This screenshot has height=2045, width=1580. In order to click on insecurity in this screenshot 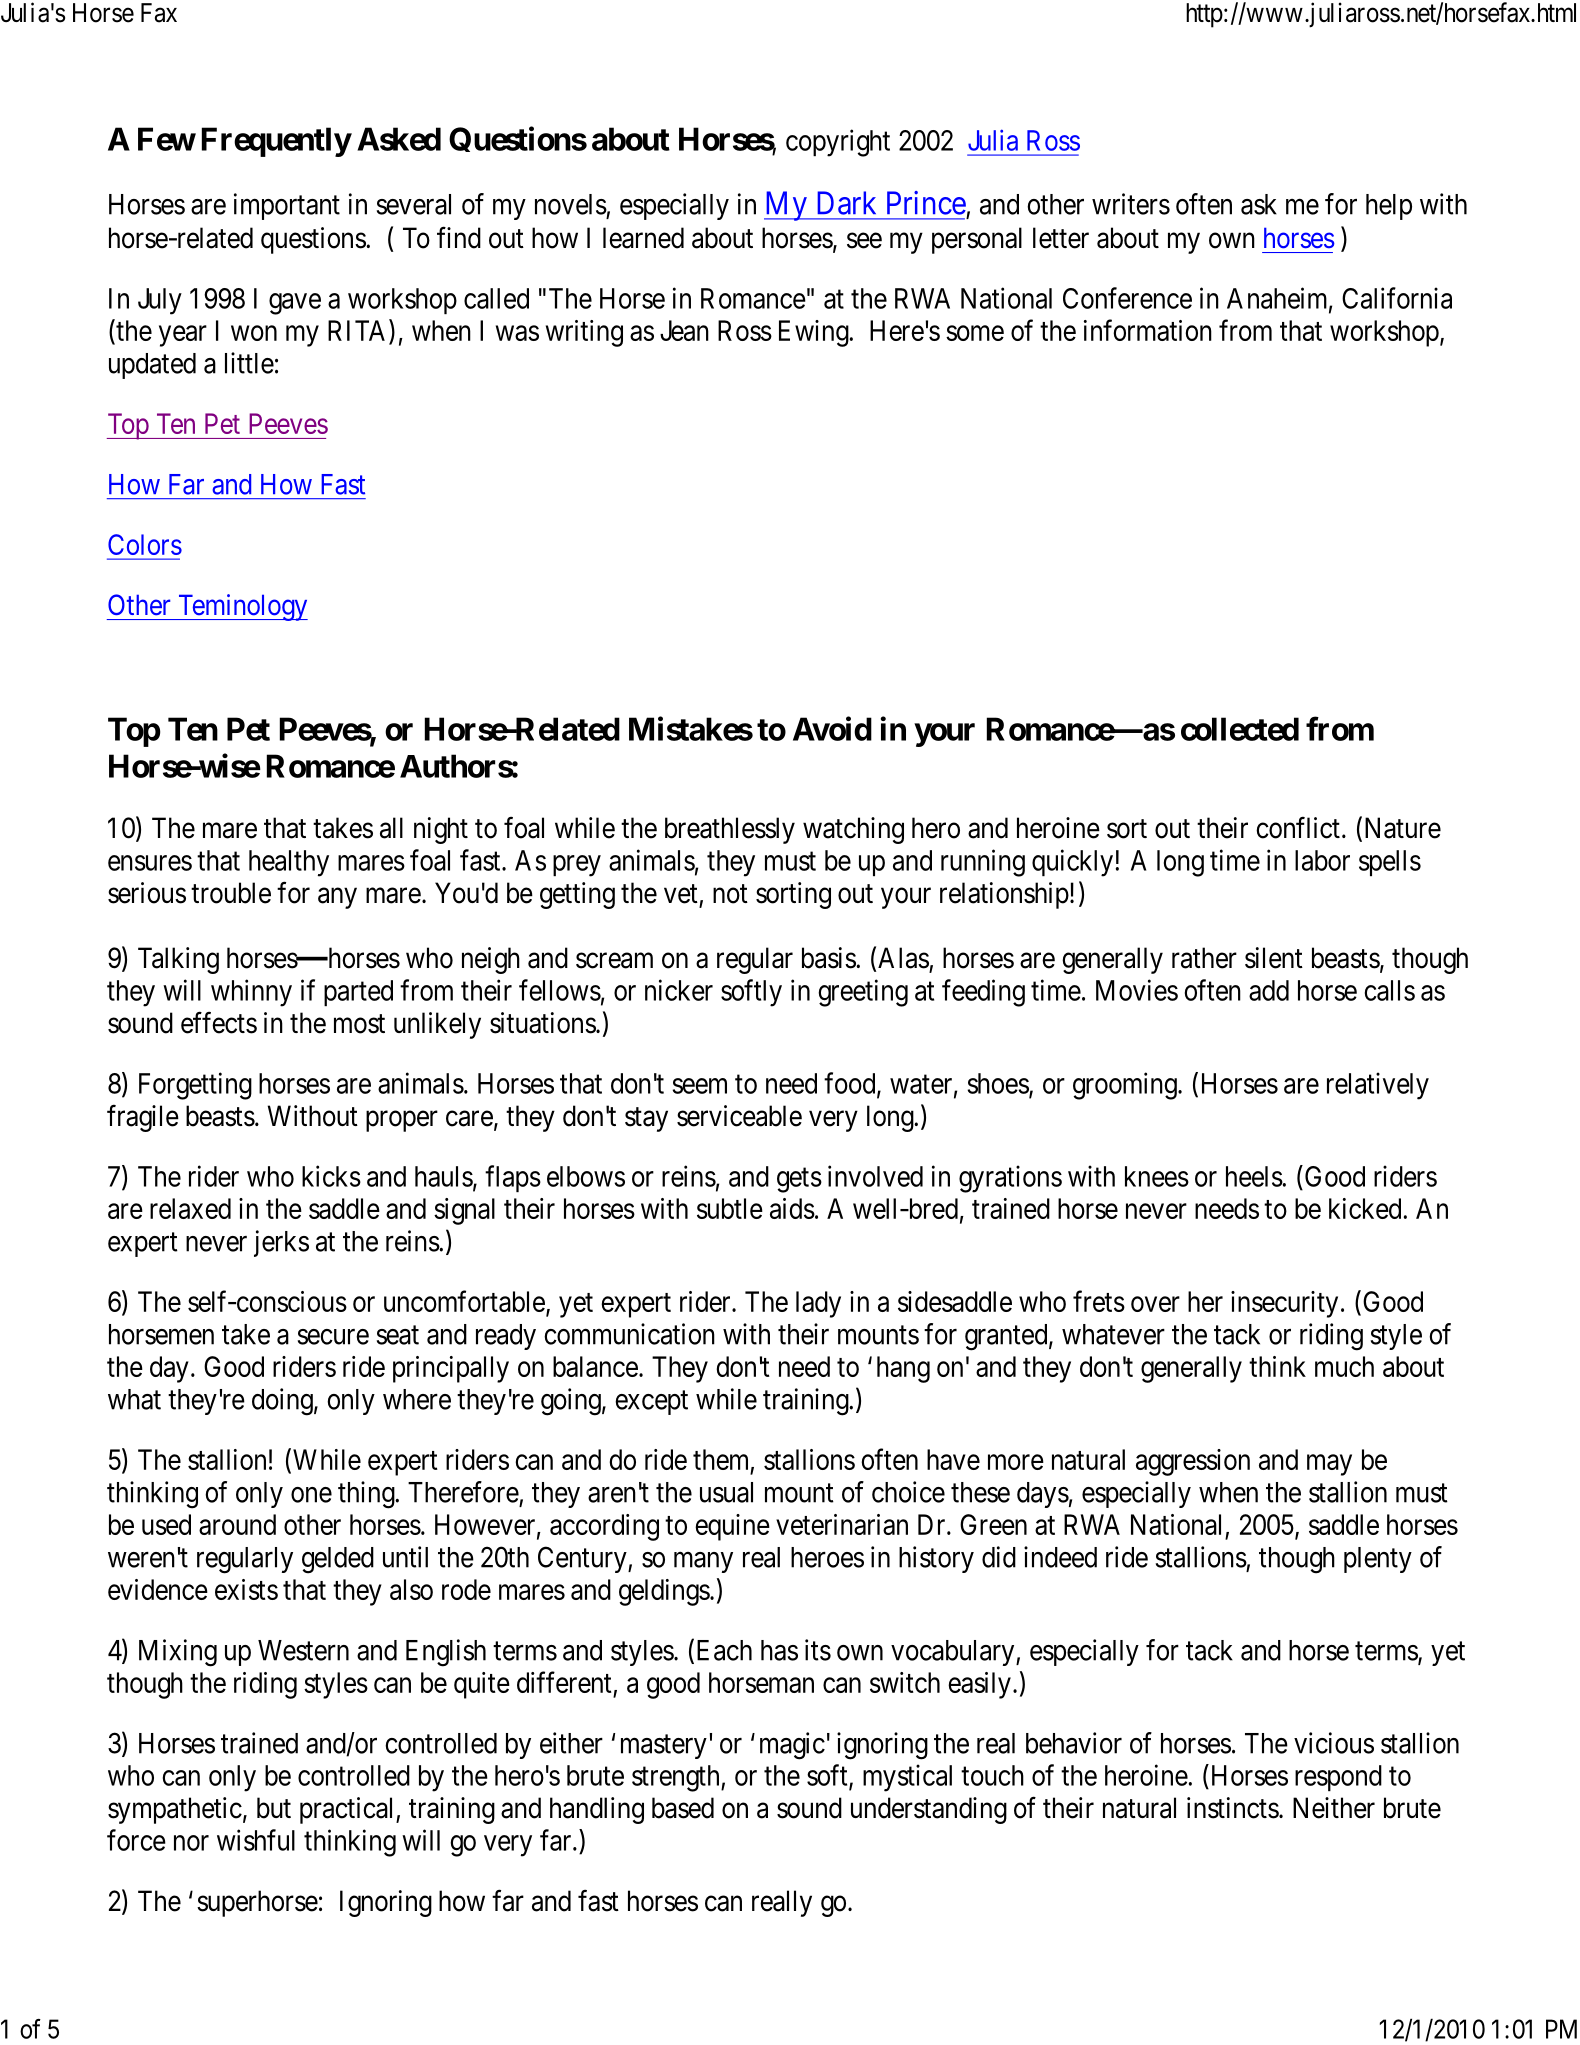, I will do `click(1284, 1304)`.
